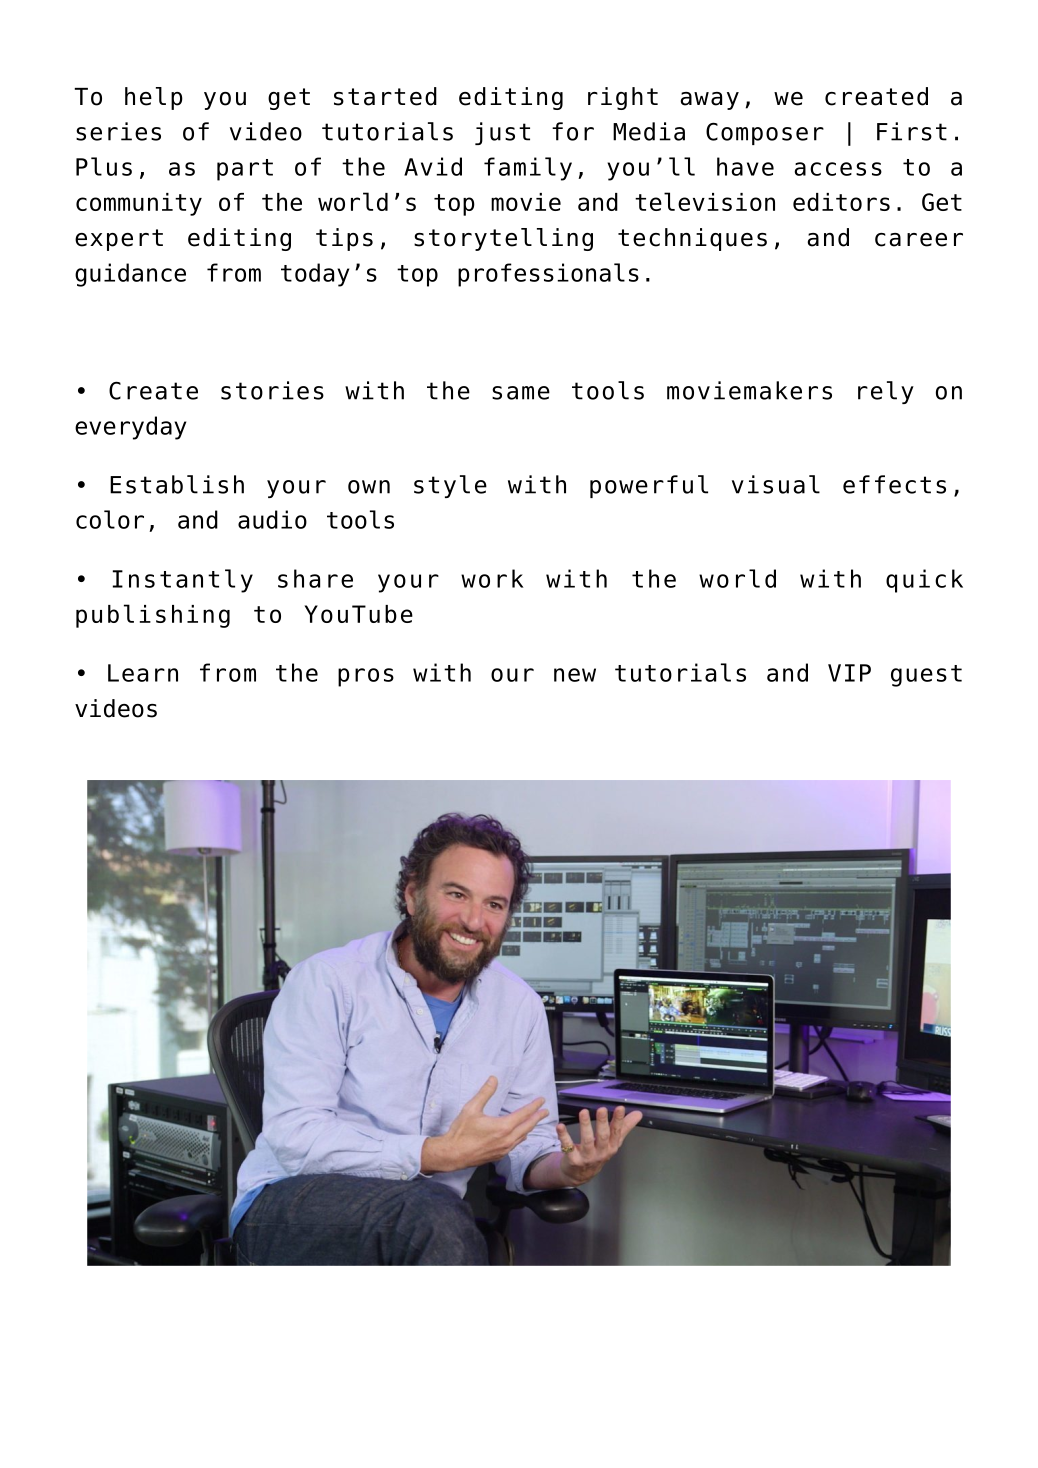 This screenshot has height=1468, width=1038. Describe the element at coordinates (154, 98) in the screenshot. I see `help` at that location.
